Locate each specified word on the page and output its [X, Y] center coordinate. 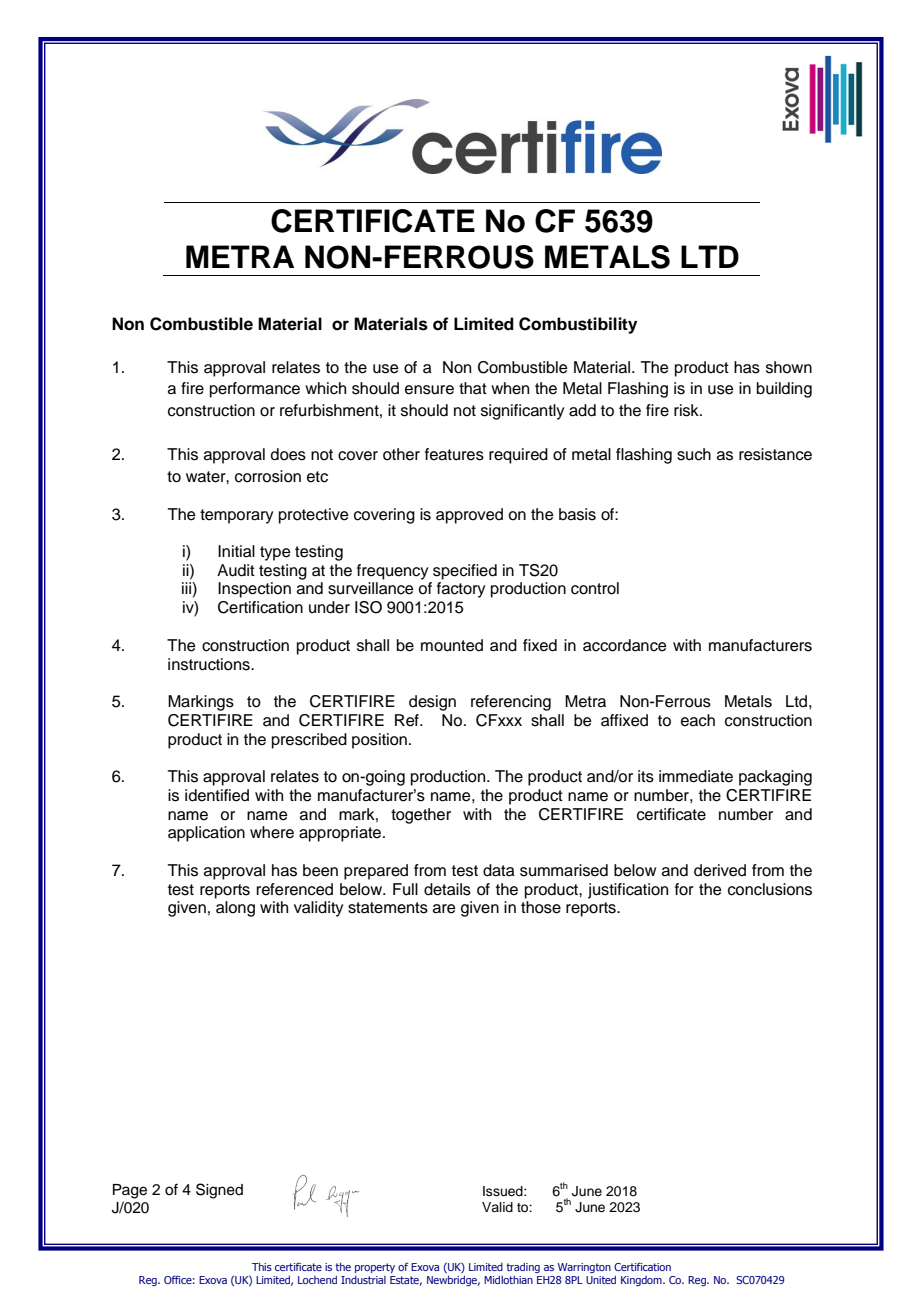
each [698, 720]
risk [687, 410]
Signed [219, 1191]
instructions [210, 664]
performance [255, 390]
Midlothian [508, 1279]
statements [388, 908]
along [235, 909]
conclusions [770, 889]
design [432, 703]
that [473, 388]
